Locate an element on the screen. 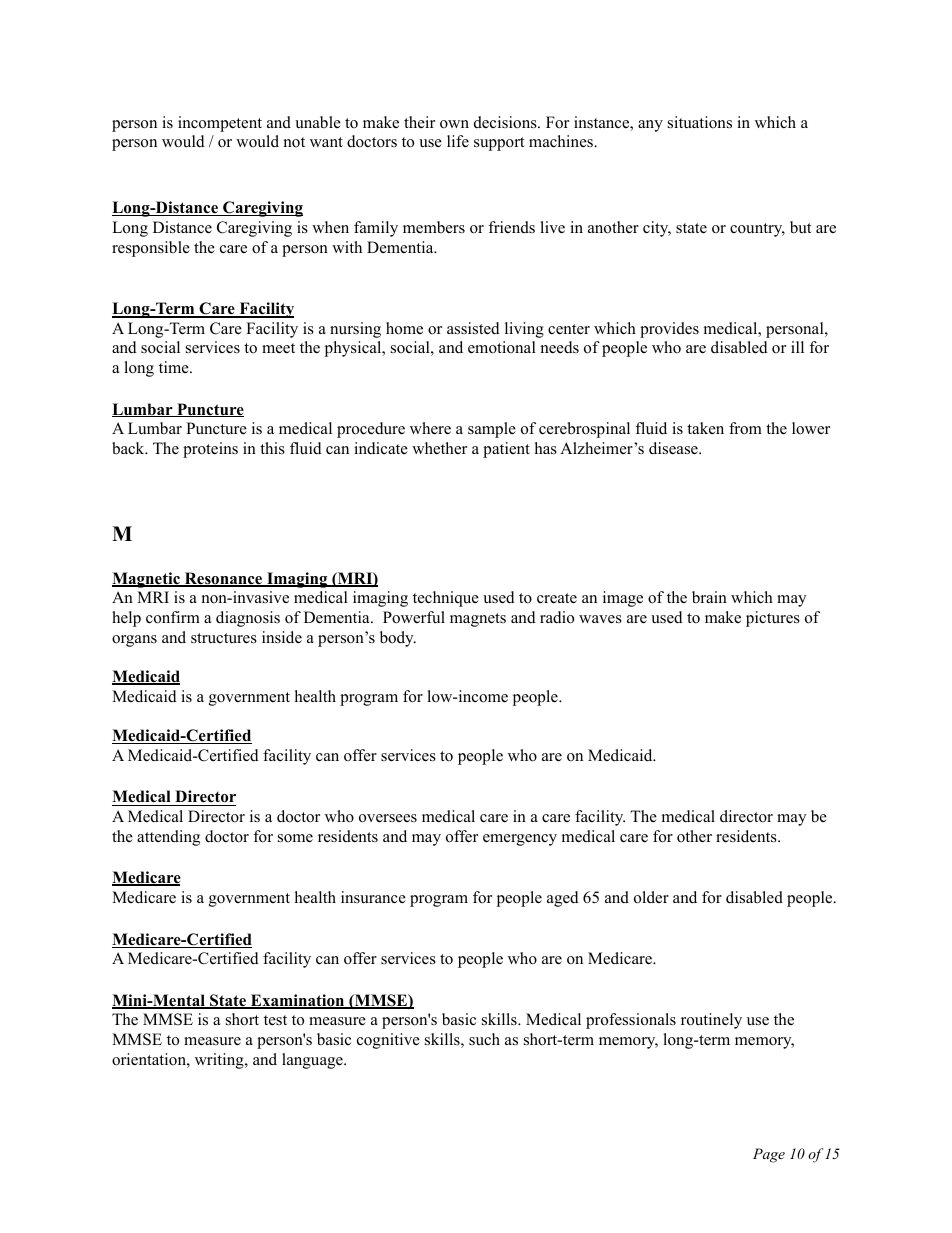 The height and width of the screenshot is (1233, 952). situations is located at coordinates (700, 122).
